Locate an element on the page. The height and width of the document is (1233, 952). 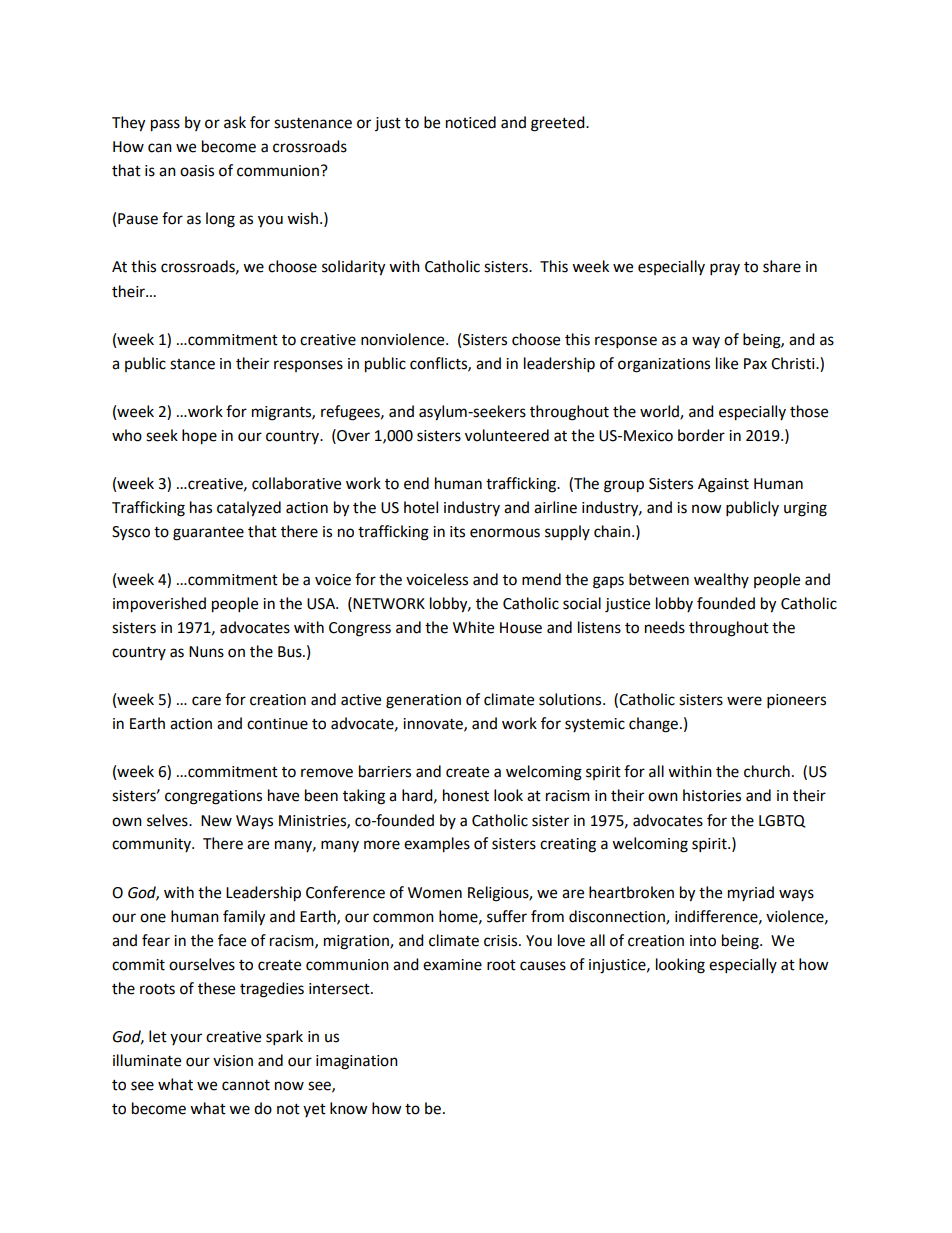
guarantee is located at coordinates (208, 534).
